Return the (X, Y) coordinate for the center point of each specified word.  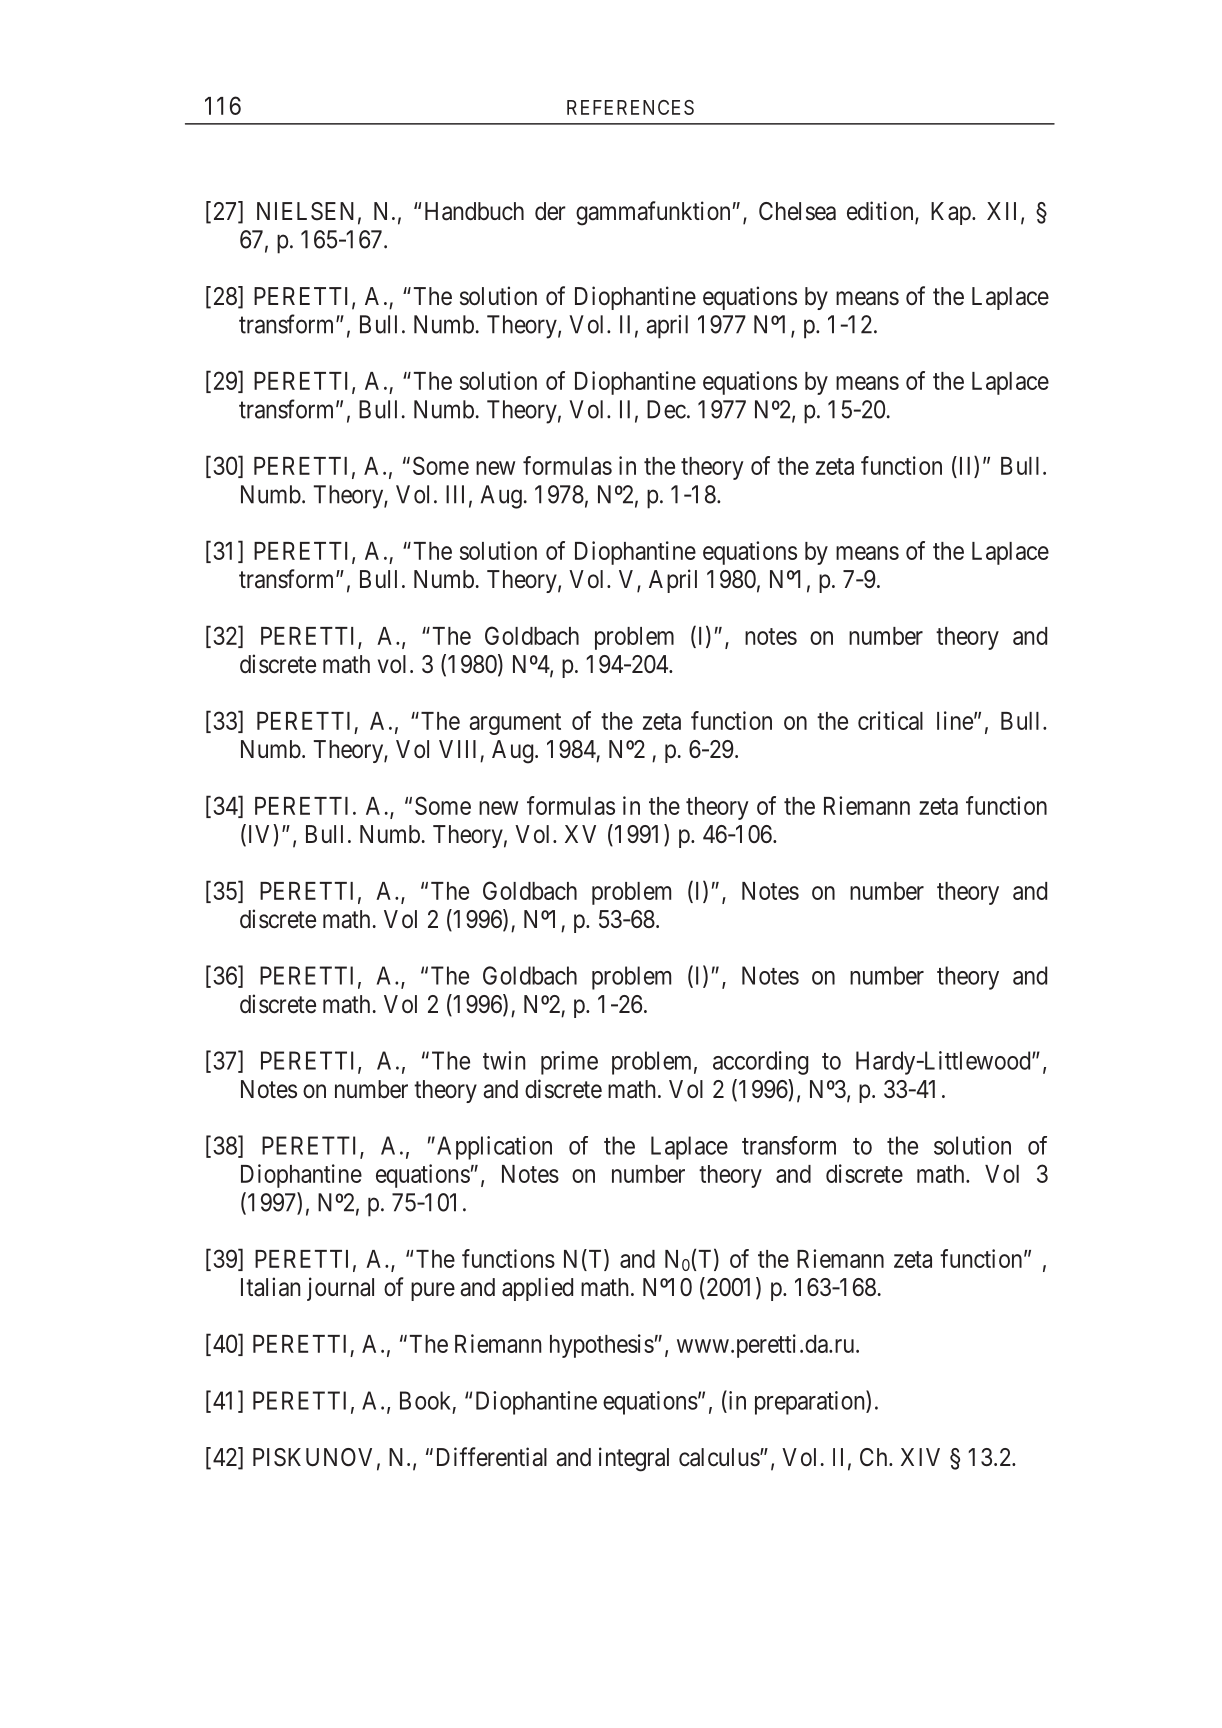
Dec (666, 409)
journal (340, 1289)
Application (494, 1148)
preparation (811, 1402)
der (550, 211)
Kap (952, 213)
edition (881, 212)
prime (569, 1063)
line (955, 720)
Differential (492, 1457)
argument (515, 724)
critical (890, 720)
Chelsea (797, 211)
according (760, 1063)
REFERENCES (630, 107)
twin (504, 1060)
